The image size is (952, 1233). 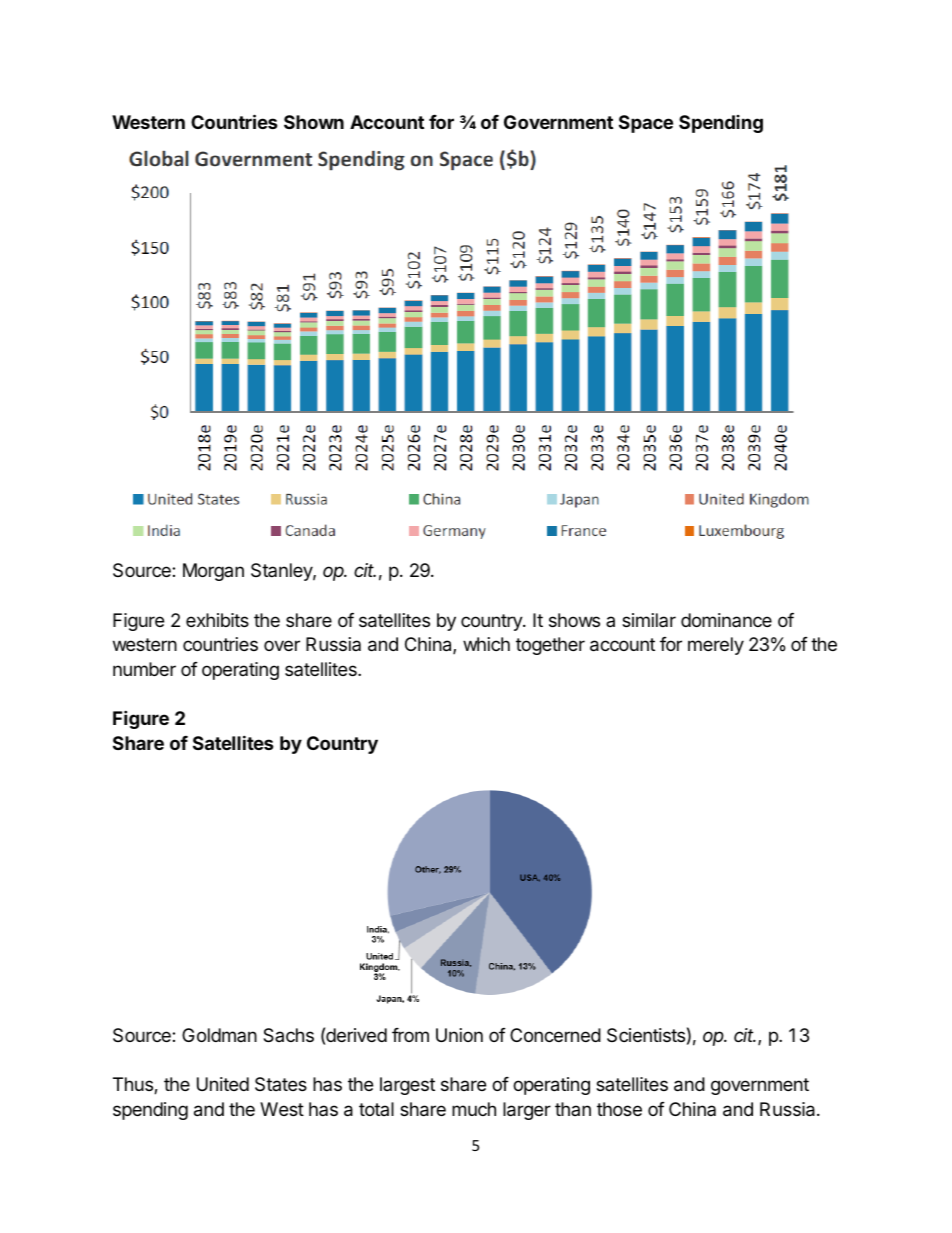 What do you see at coordinates (555, 1035) in the screenshot?
I see `Concerned` at bounding box center [555, 1035].
